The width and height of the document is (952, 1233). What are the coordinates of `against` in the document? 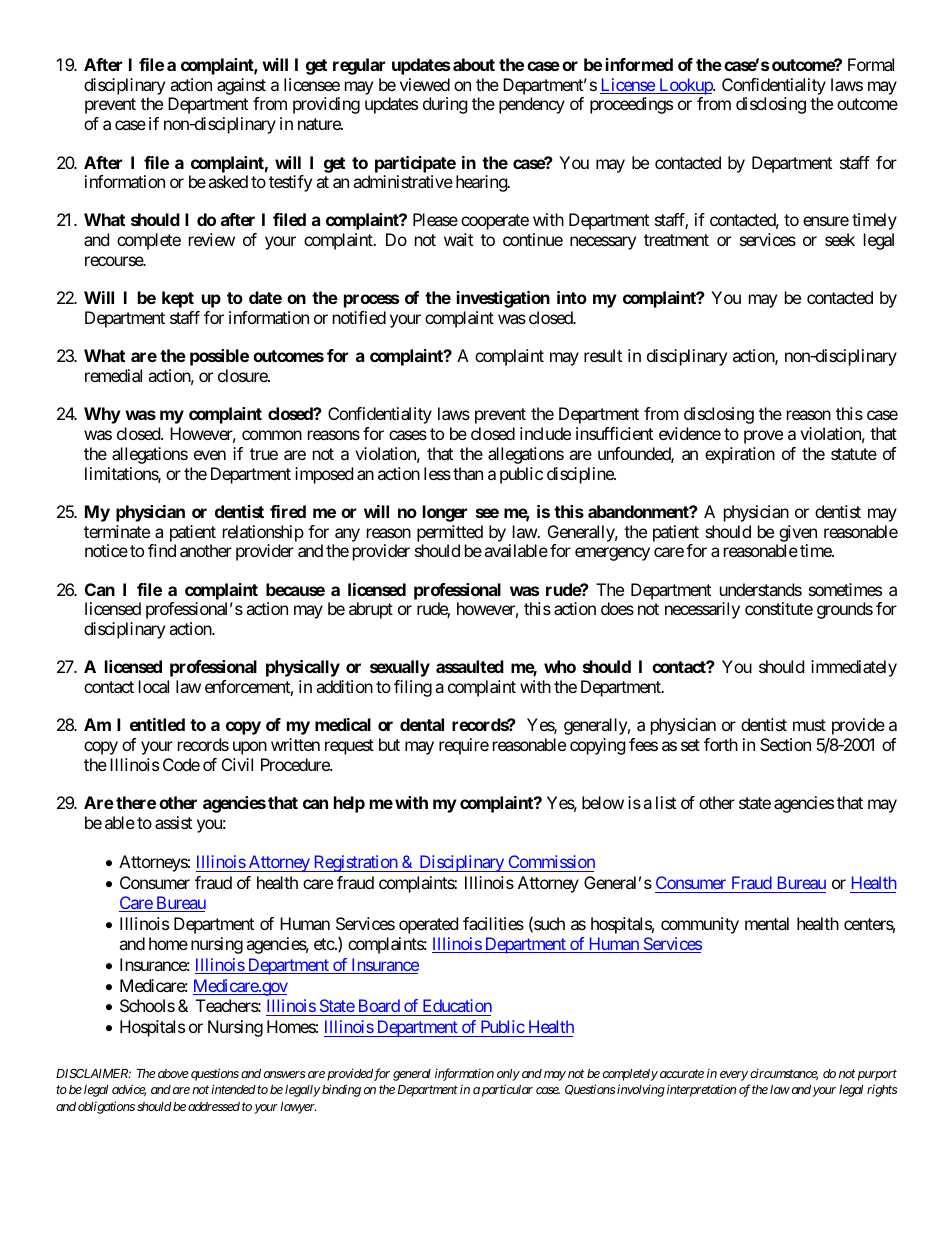 It's located at (241, 86).
